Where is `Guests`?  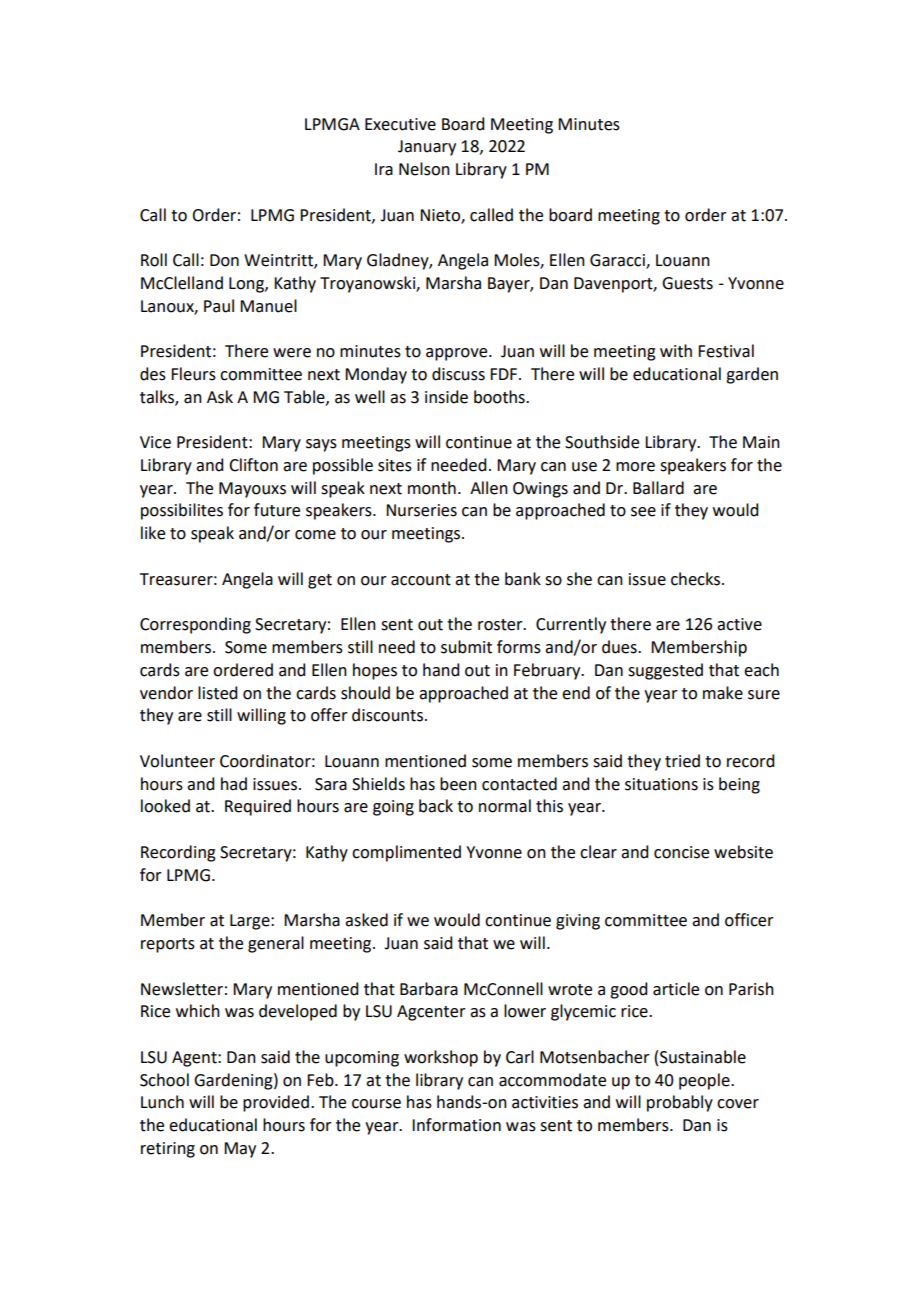 Guests is located at coordinates (687, 283).
